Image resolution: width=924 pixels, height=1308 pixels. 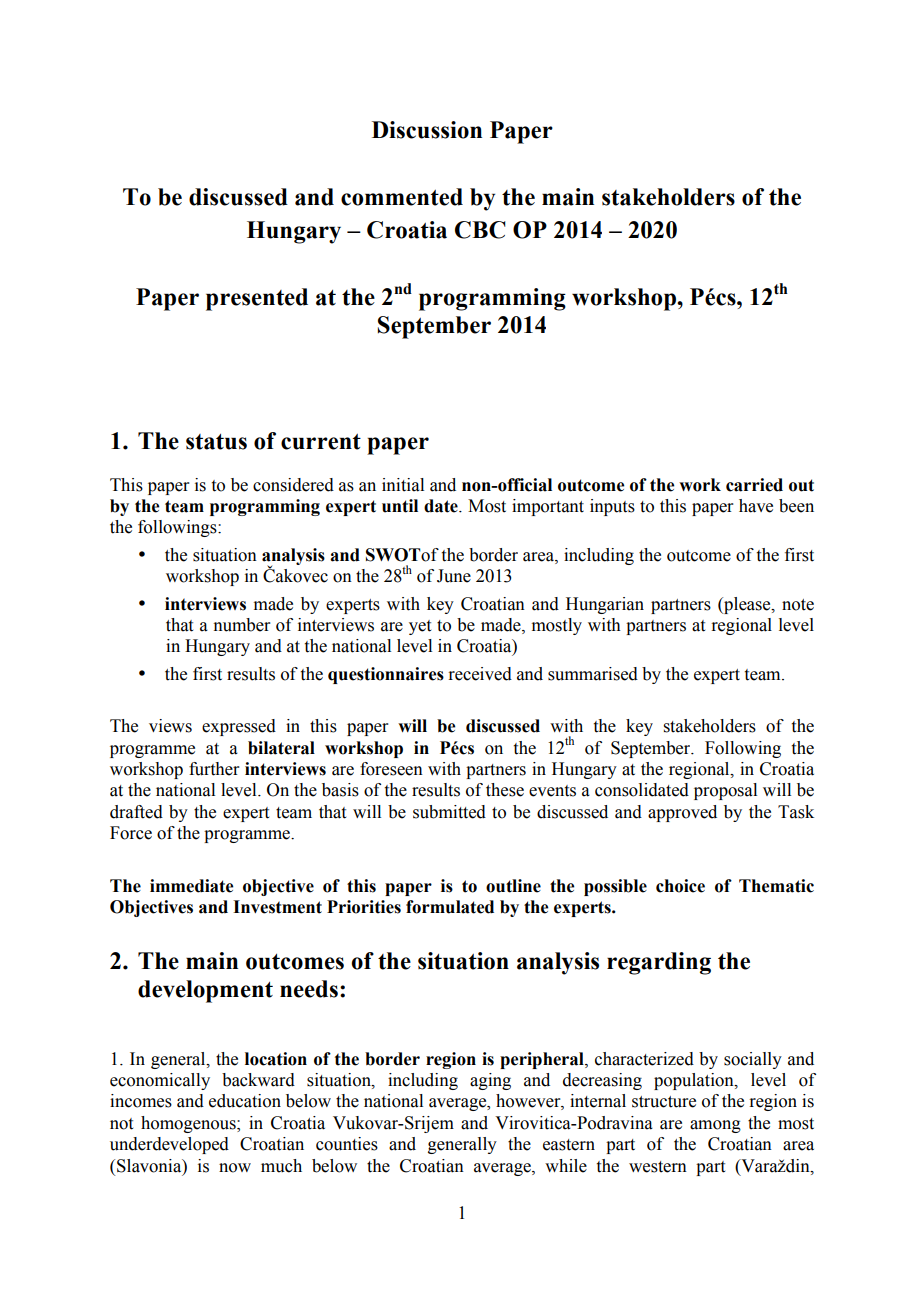 What do you see at coordinates (725, 791) in the document?
I see `proposal` at bounding box center [725, 791].
